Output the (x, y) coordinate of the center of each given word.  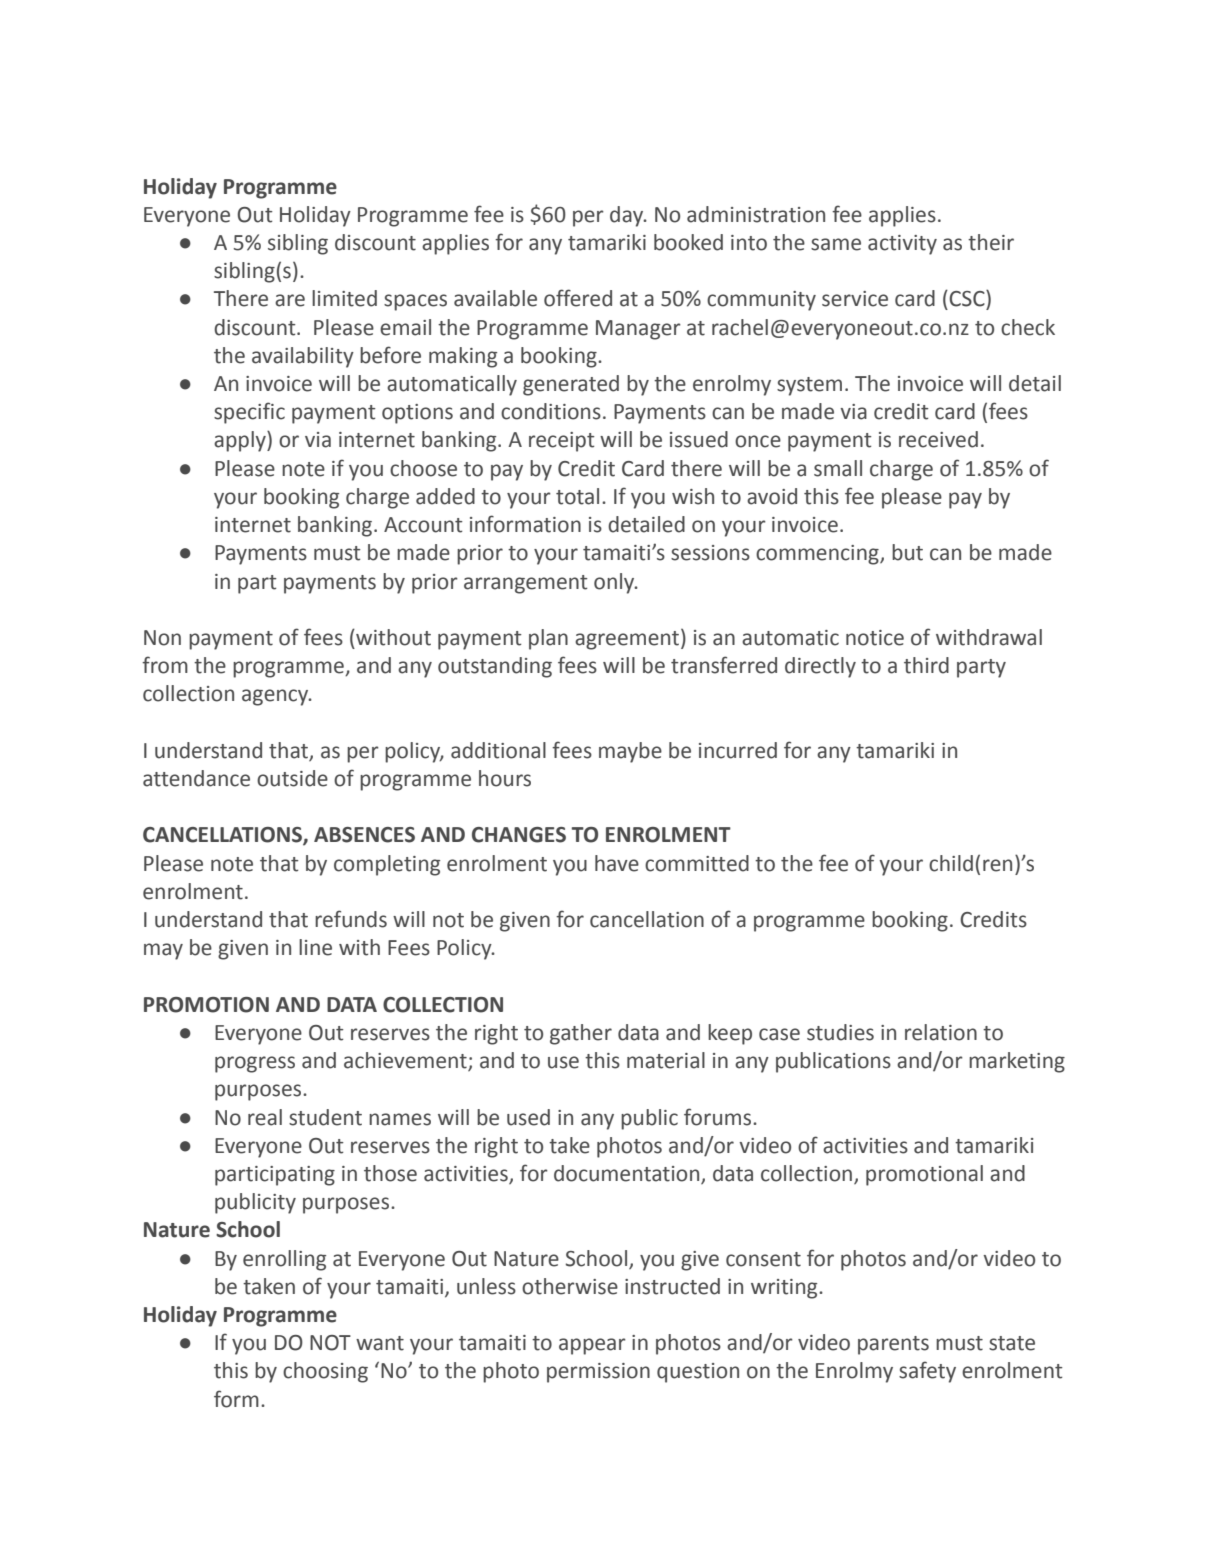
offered (578, 298)
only (615, 583)
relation (941, 1032)
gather (581, 1034)
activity (902, 245)
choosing (325, 1372)
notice (875, 638)
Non (162, 638)
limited (344, 298)
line (315, 947)
